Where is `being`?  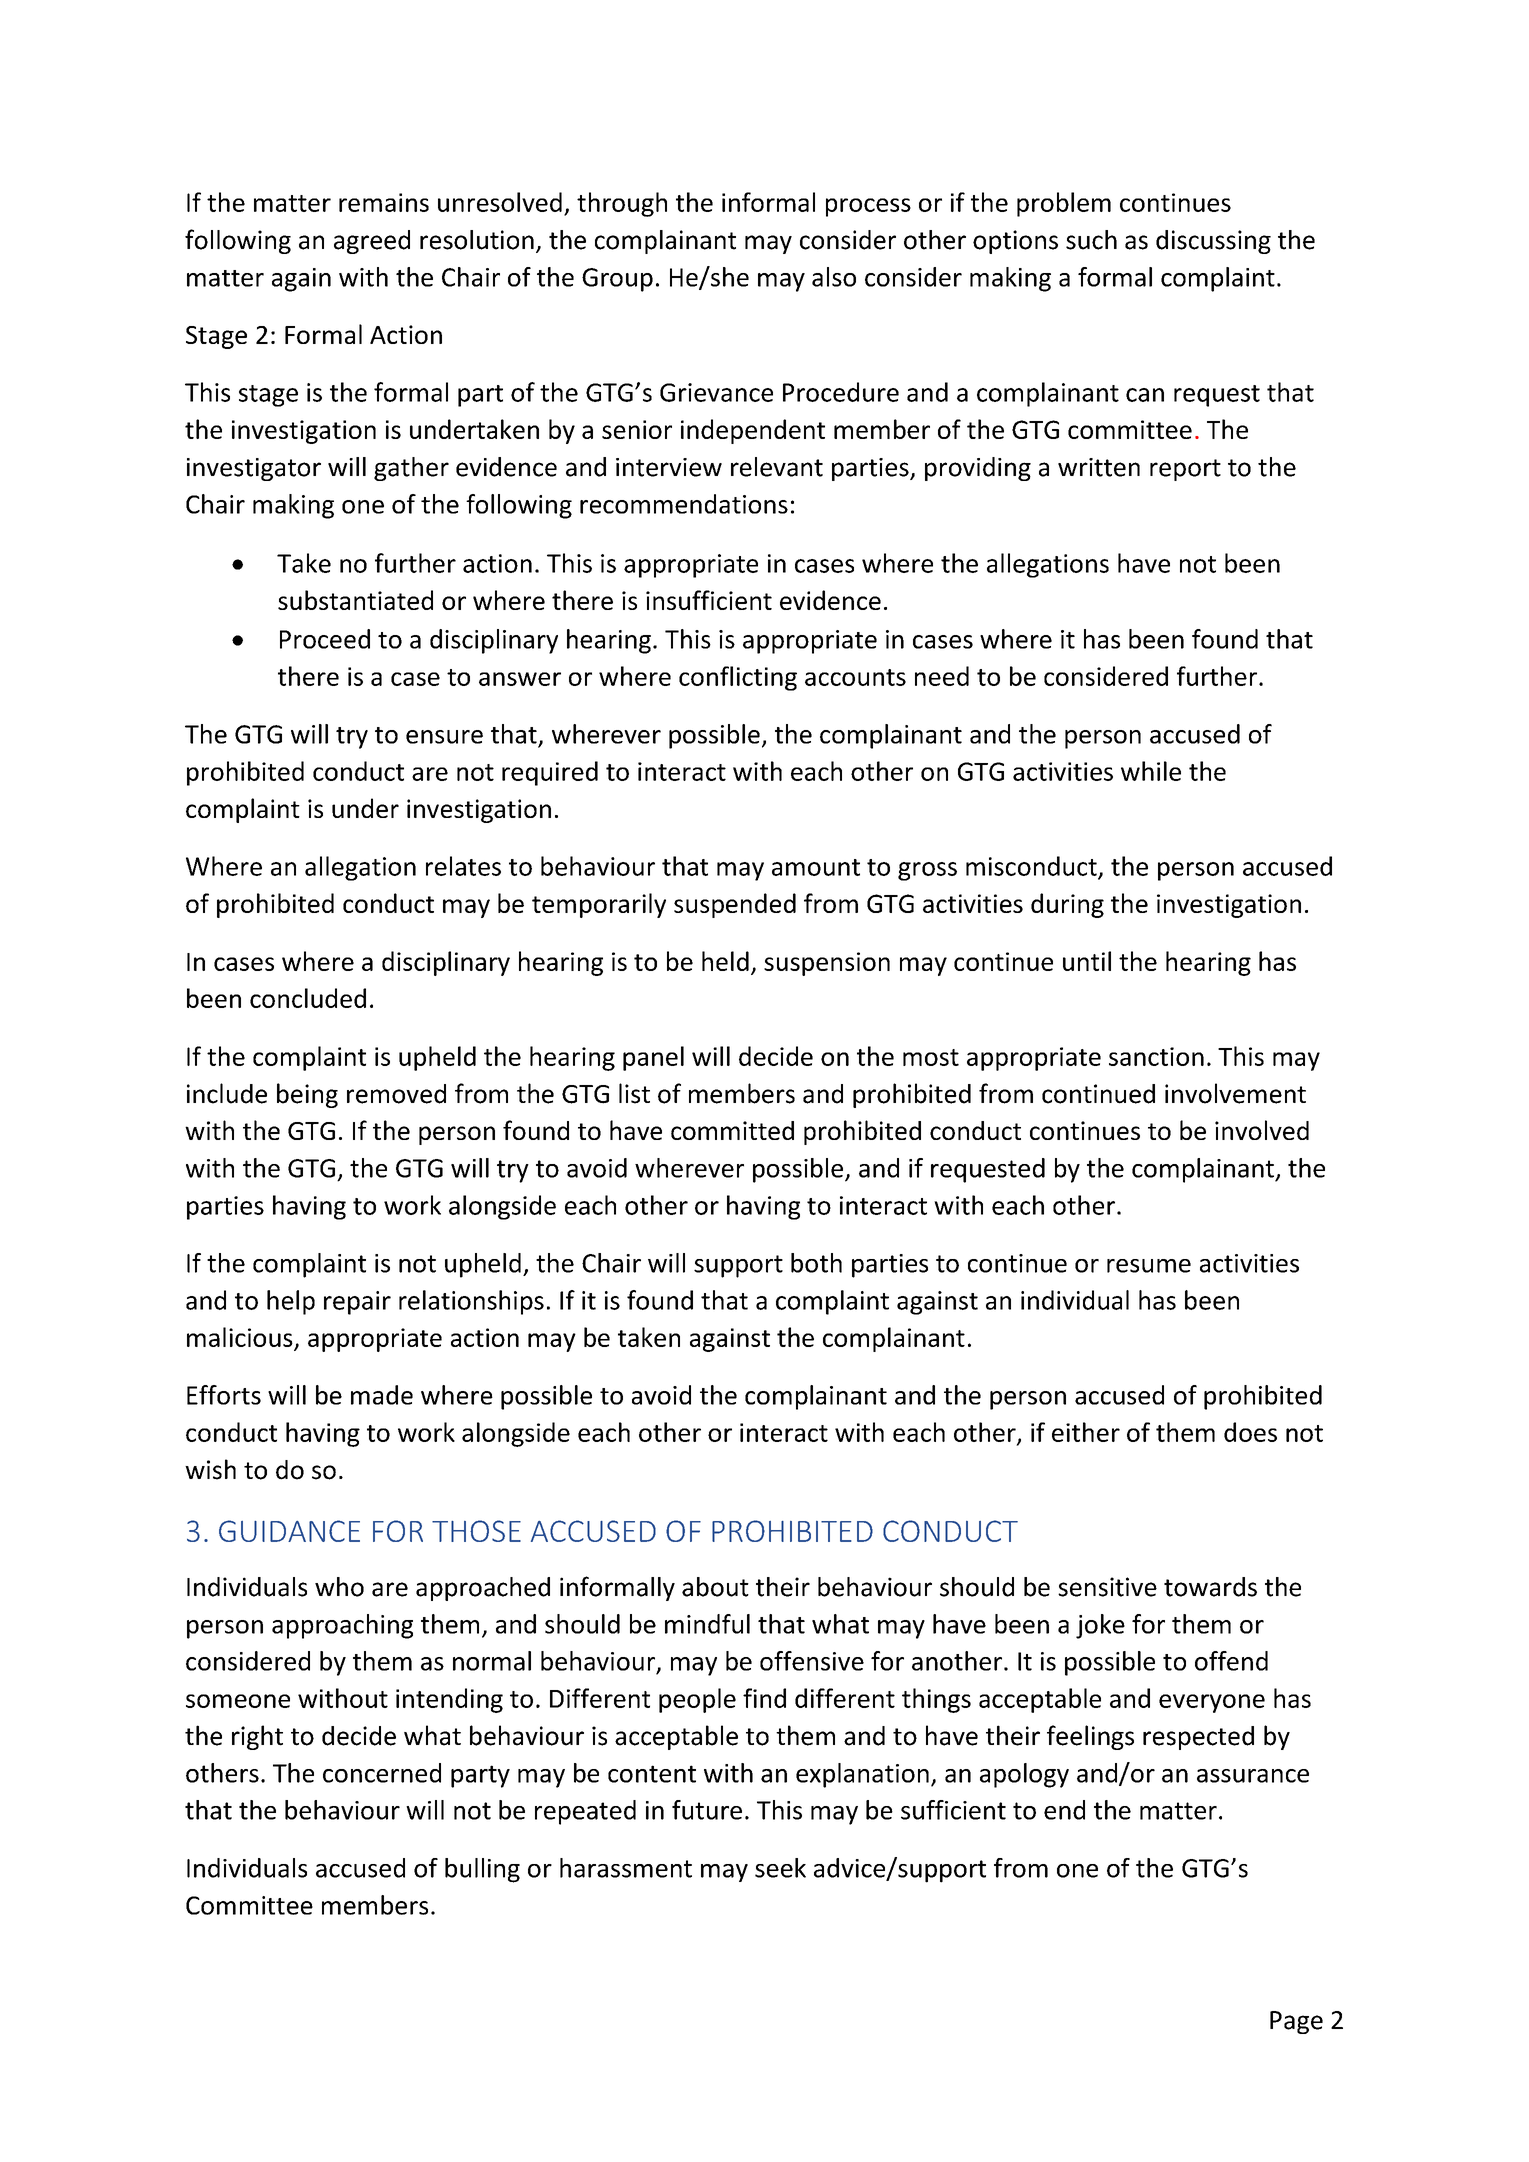
being is located at coordinates (307, 1095).
